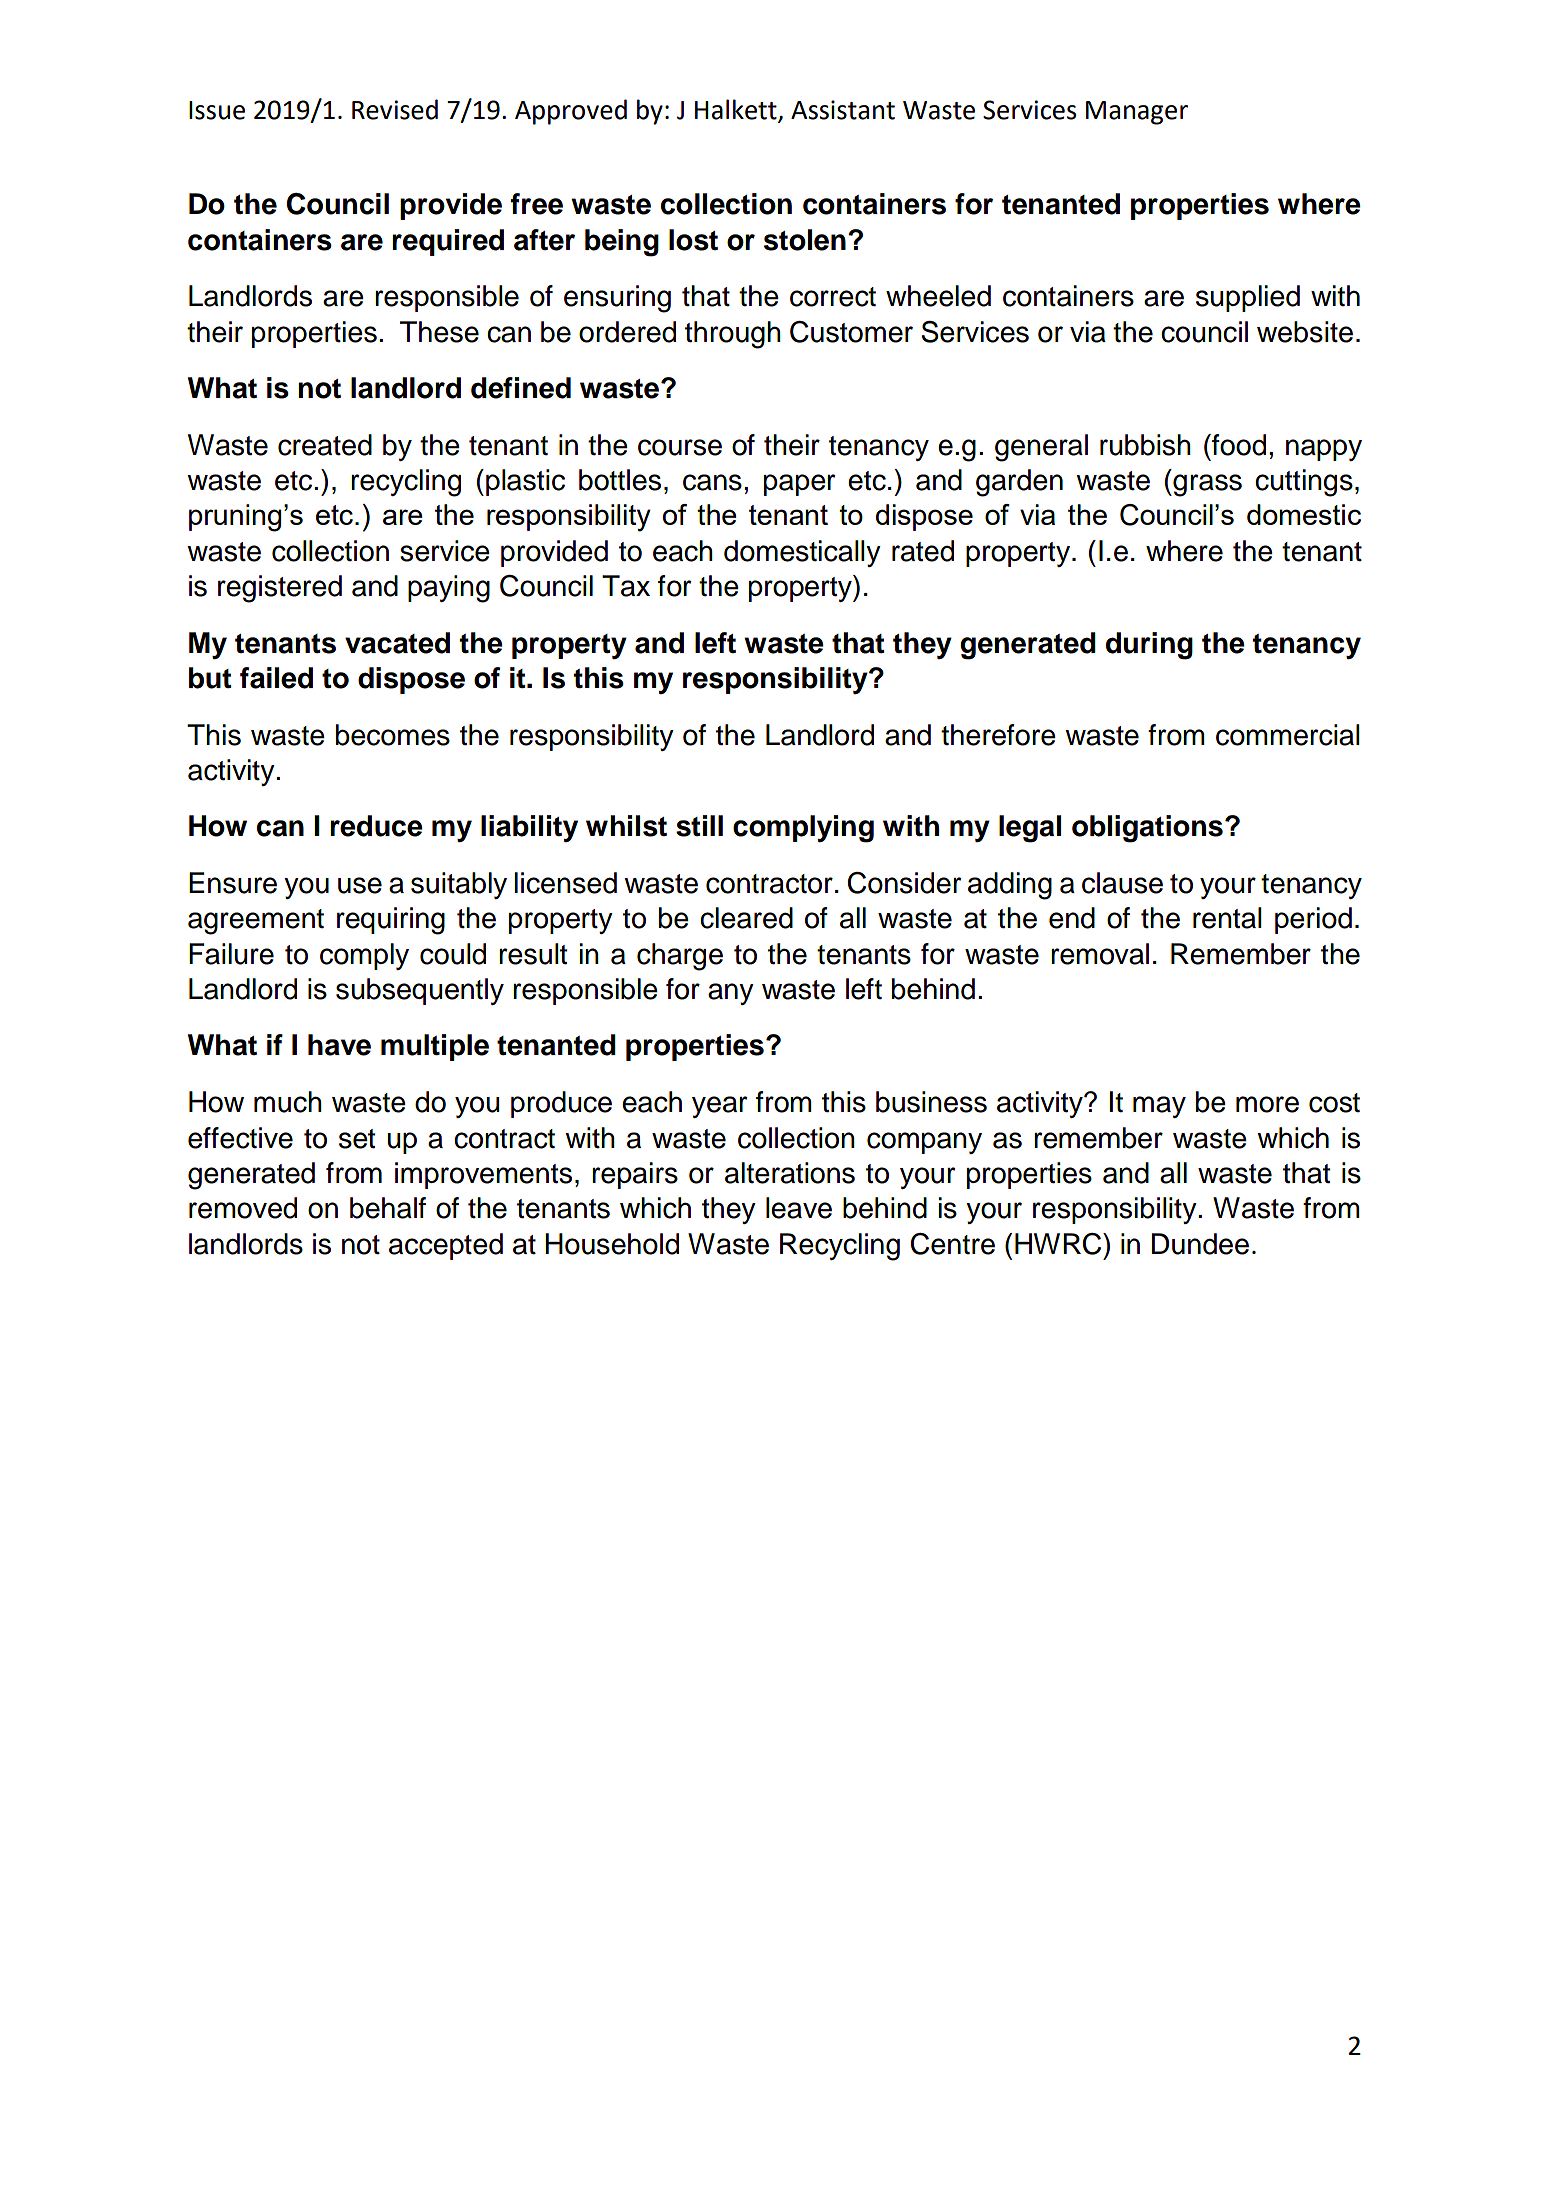  What do you see at coordinates (395, 109) in the screenshot?
I see `Revised` at bounding box center [395, 109].
